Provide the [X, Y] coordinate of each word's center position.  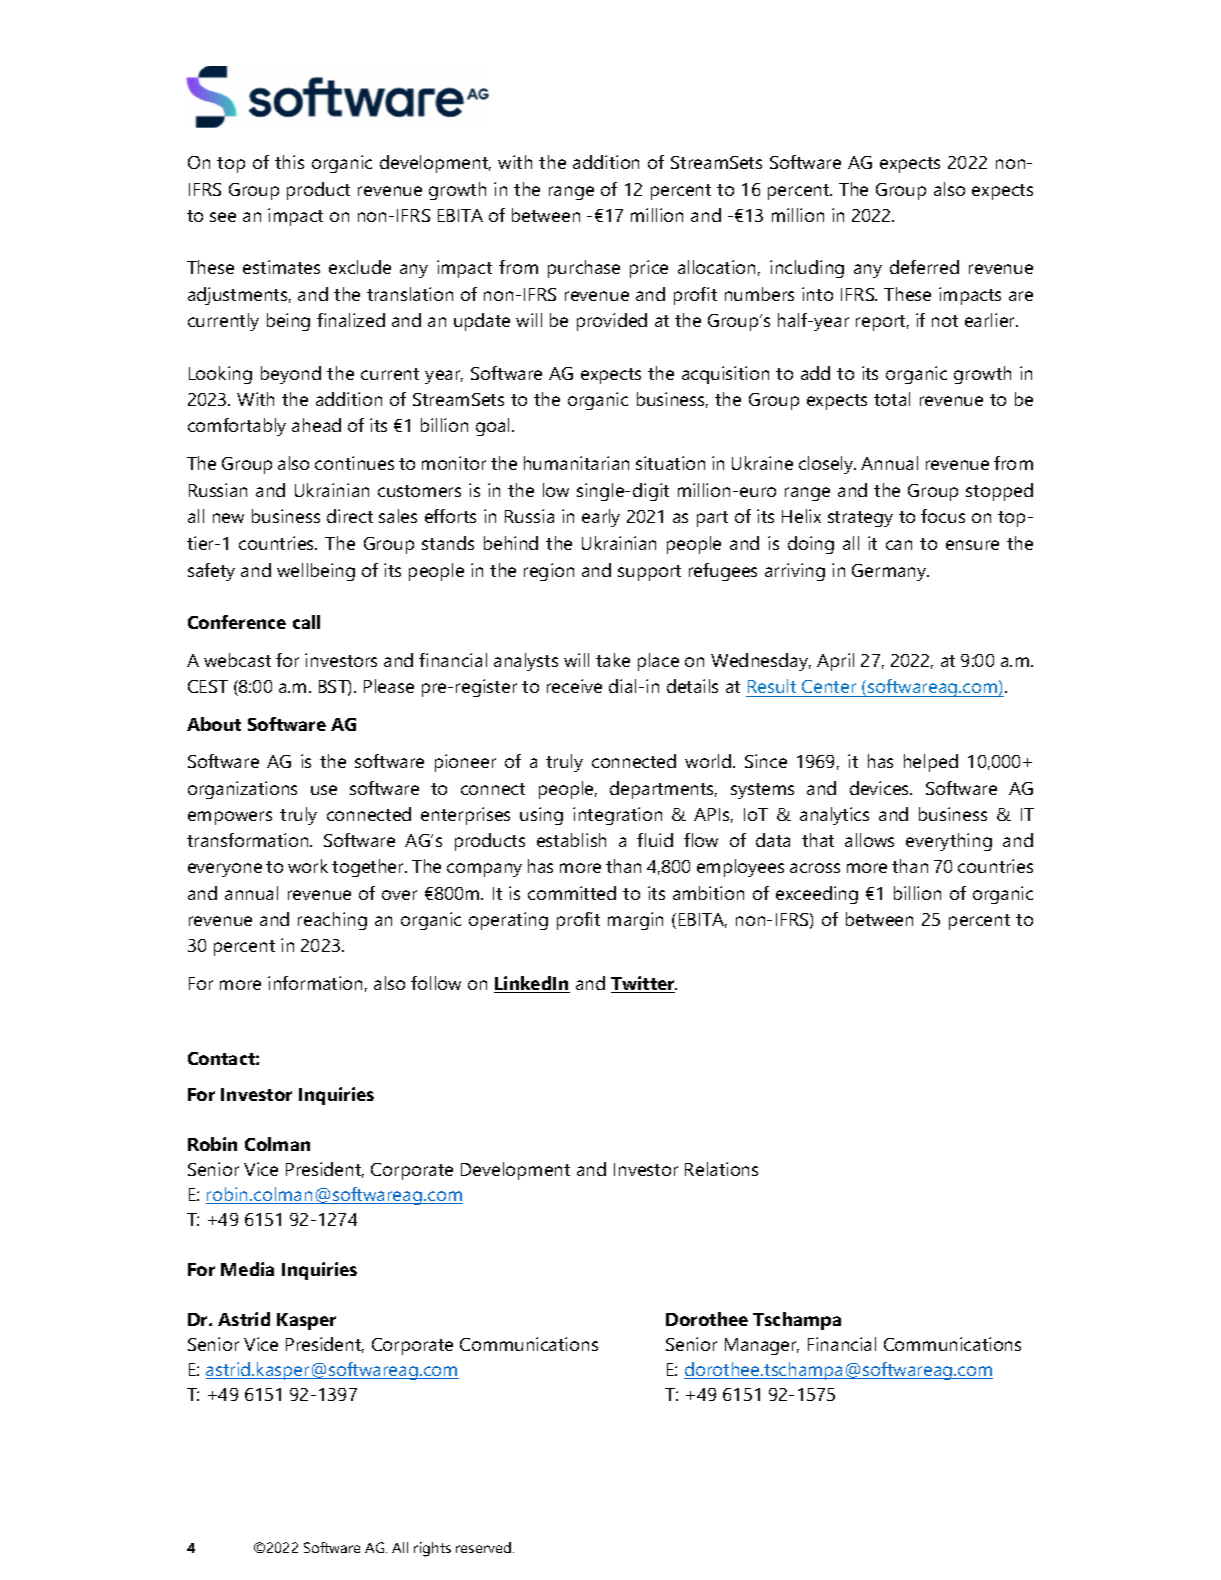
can [899, 545]
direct [350, 516]
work [308, 866]
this [289, 162]
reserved [483, 1547]
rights [432, 1549]
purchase [584, 269]
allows [869, 840]
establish [571, 840]
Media [247, 1269]
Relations [721, 1169]
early [601, 518]
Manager [762, 1346]
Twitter [644, 984]
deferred [924, 267]
